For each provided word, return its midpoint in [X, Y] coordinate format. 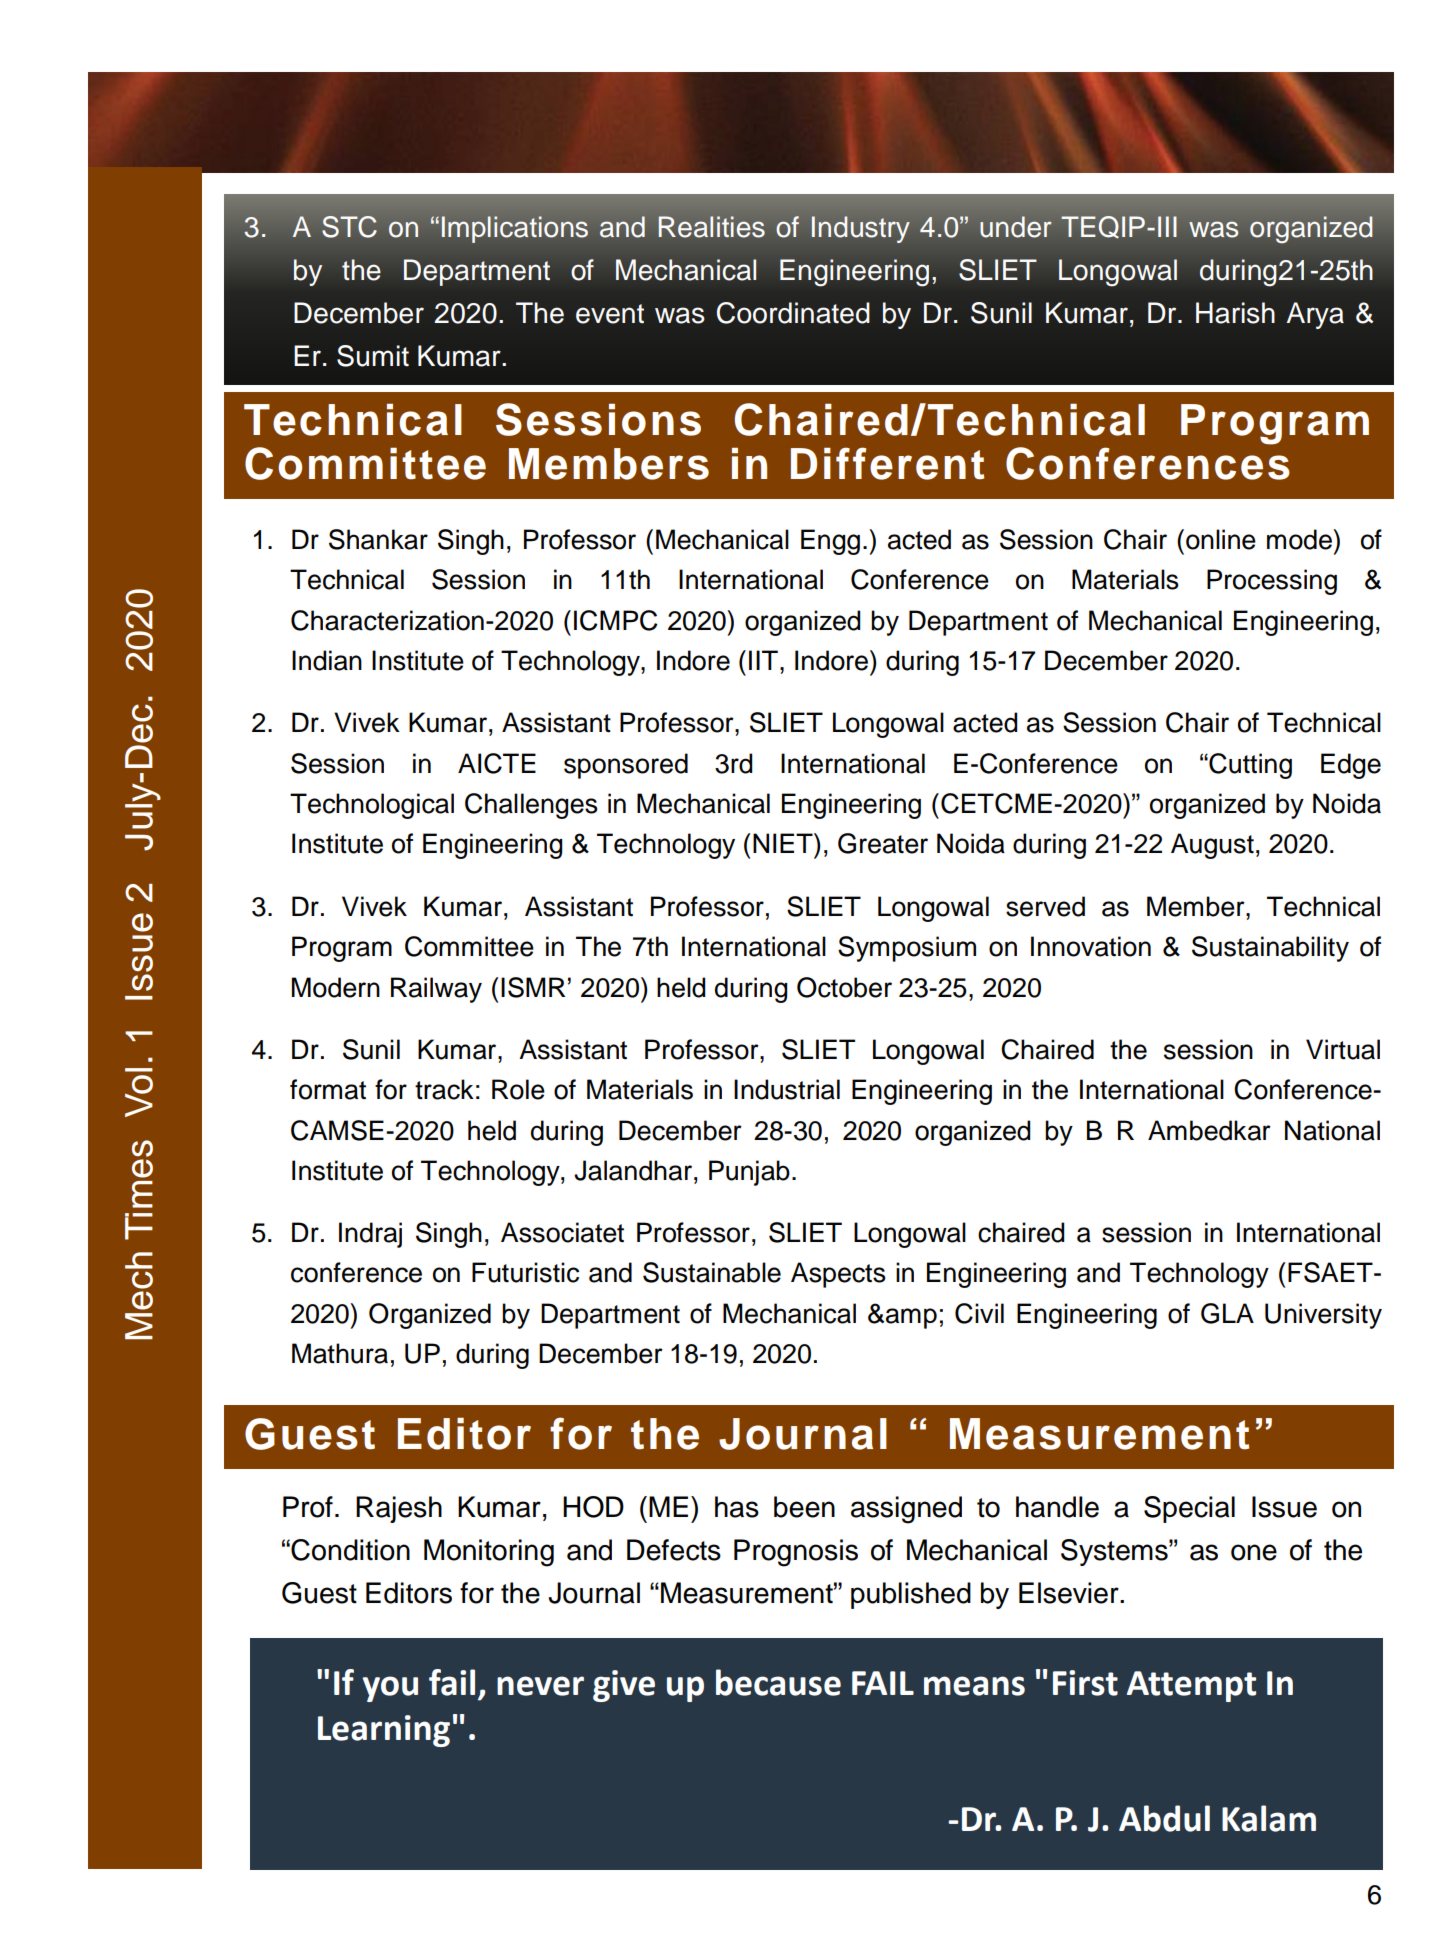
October [844, 987]
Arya [1315, 315]
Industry [861, 229]
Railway [436, 990]
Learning [384, 1731]
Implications [515, 229]
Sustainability [1270, 949]
